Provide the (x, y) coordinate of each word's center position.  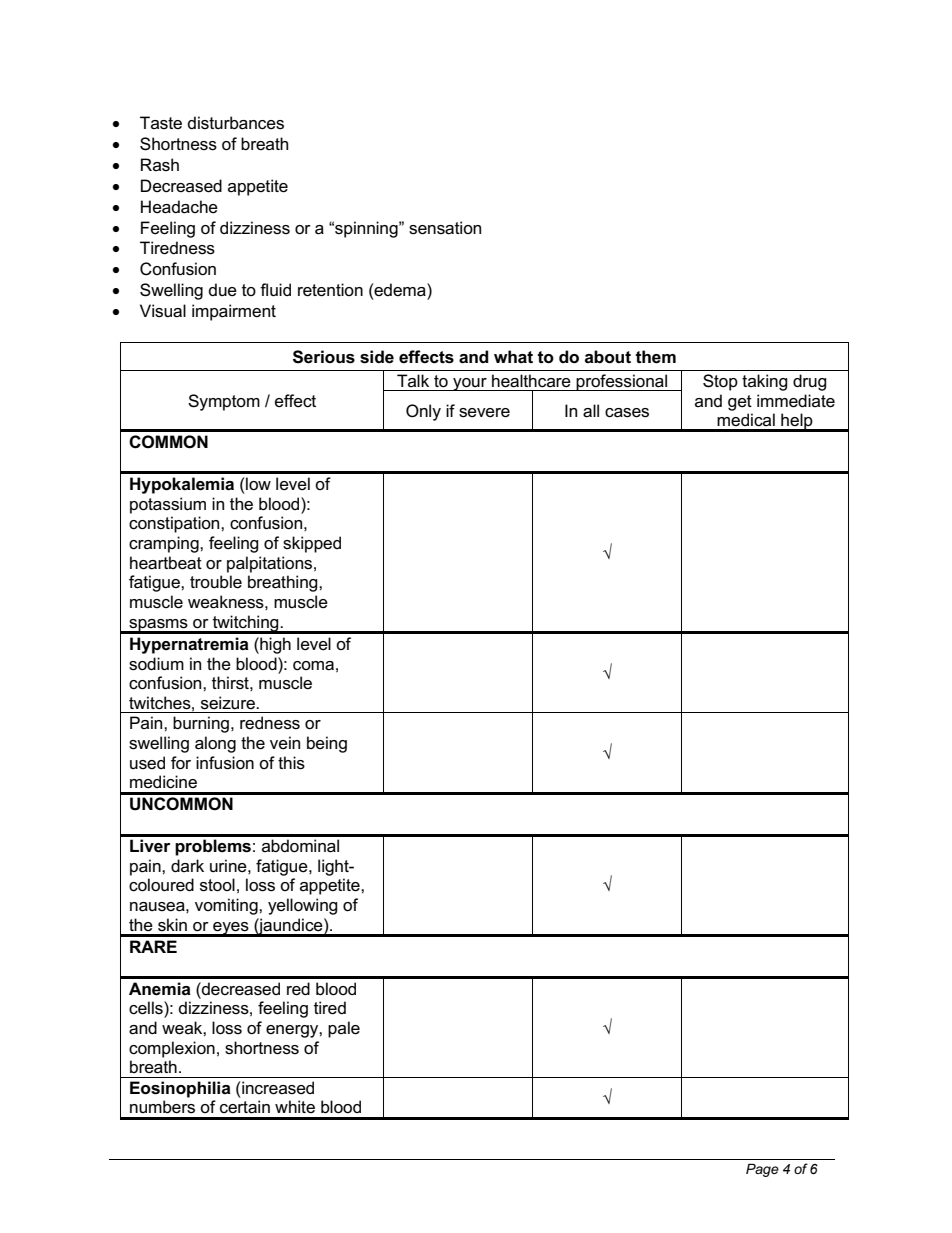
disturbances (236, 123)
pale (344, 1029)
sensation (445, 228)
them (656, 357)
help (797, 422)
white (295, 1106)
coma (313, 666)
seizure (229, 703)
